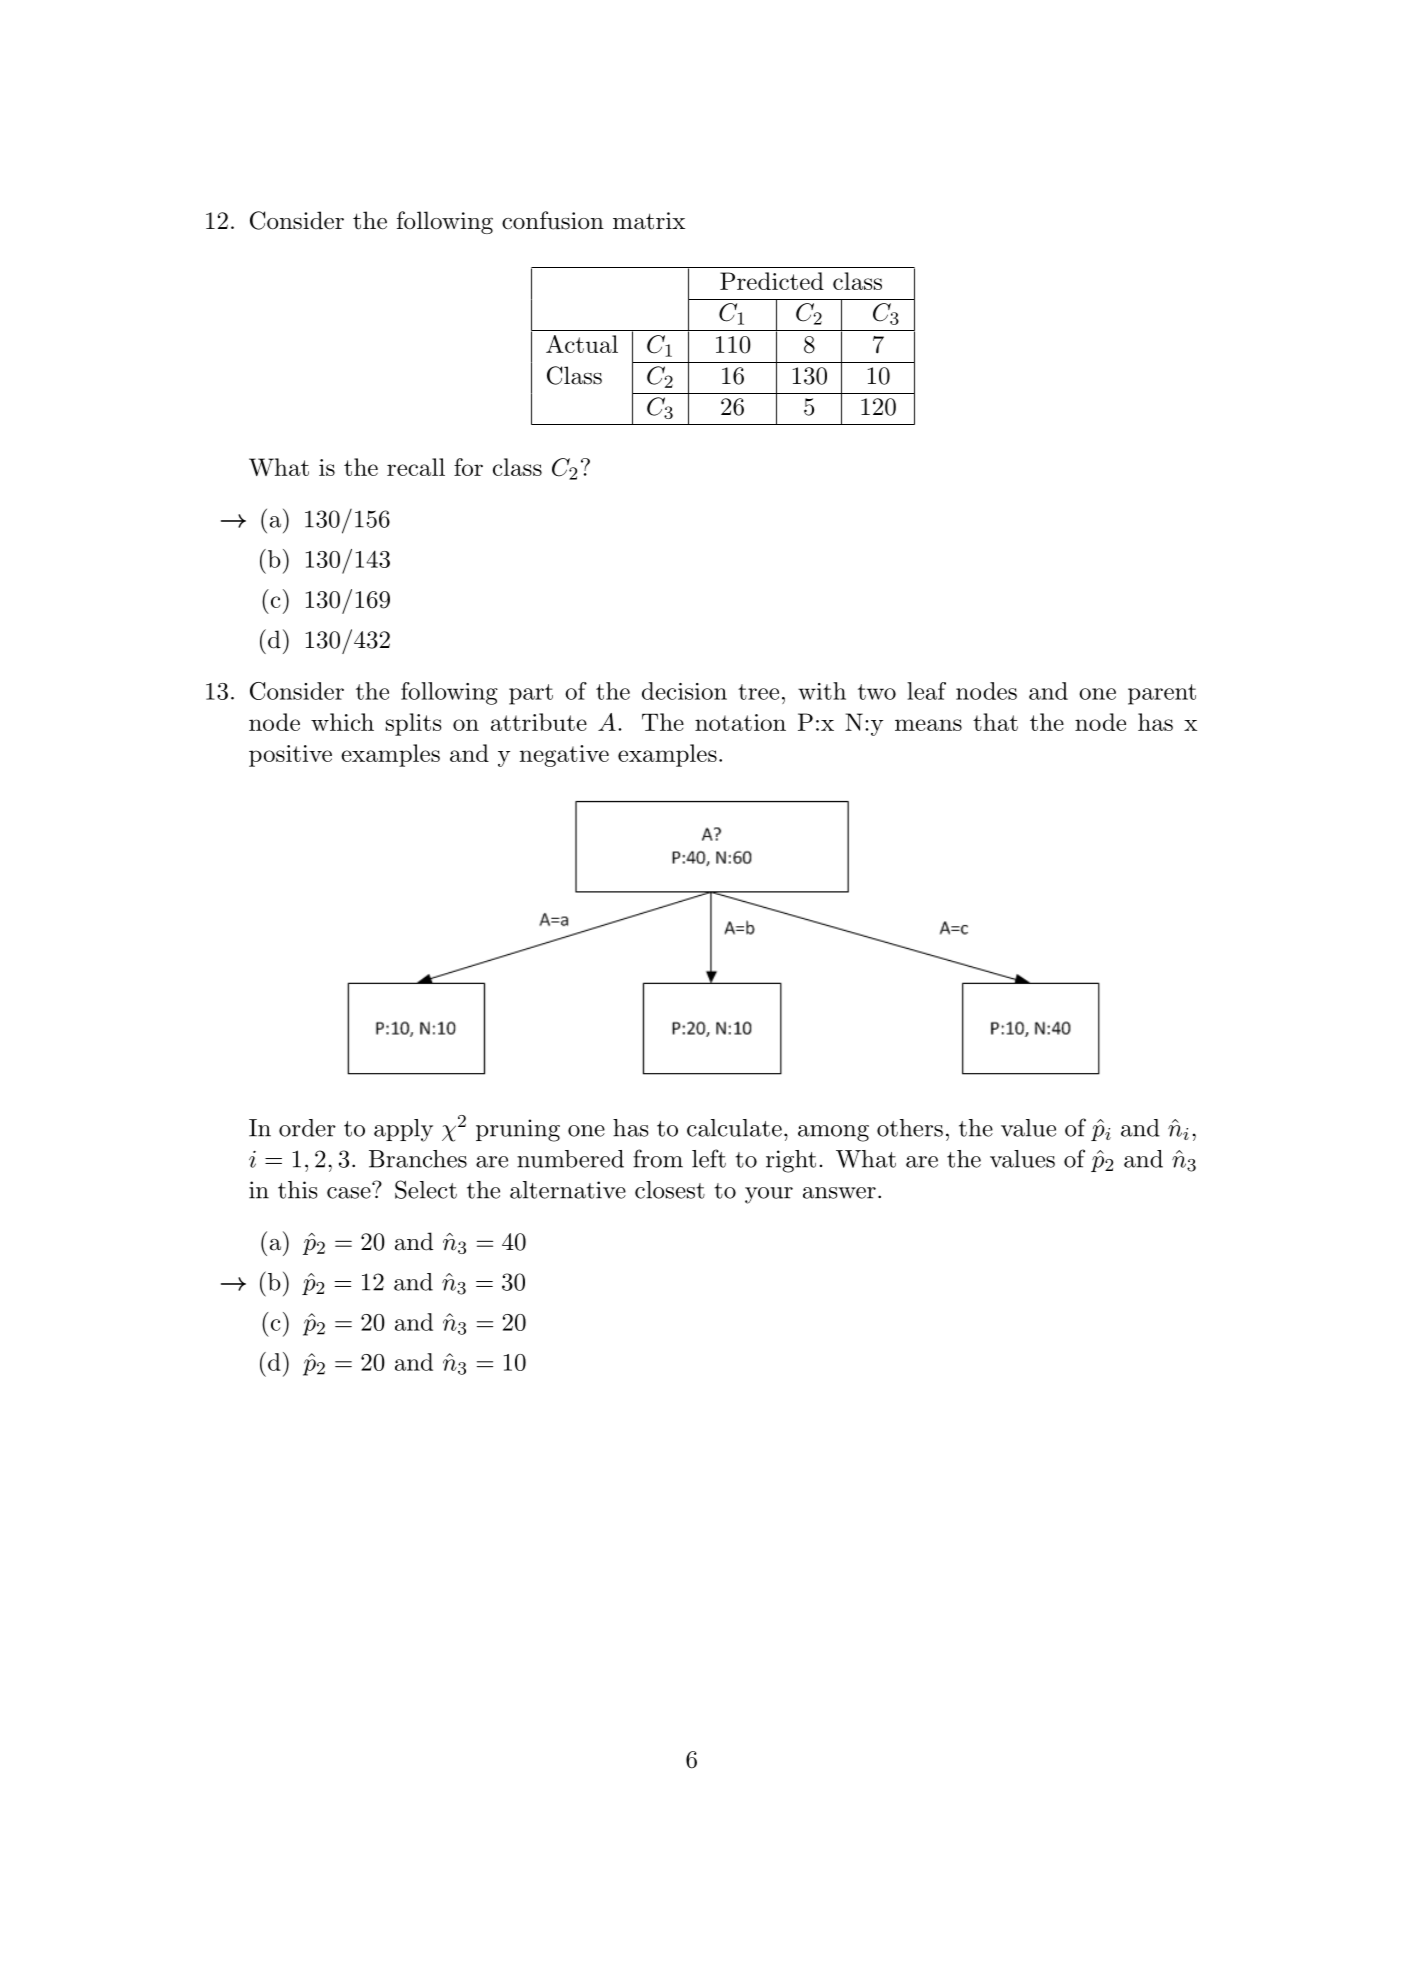 The width and height of the page is (1404, 1985). What do you see at coordinates (414, 724) in the page?
I see `splits` at bounding box center [414, 724].
